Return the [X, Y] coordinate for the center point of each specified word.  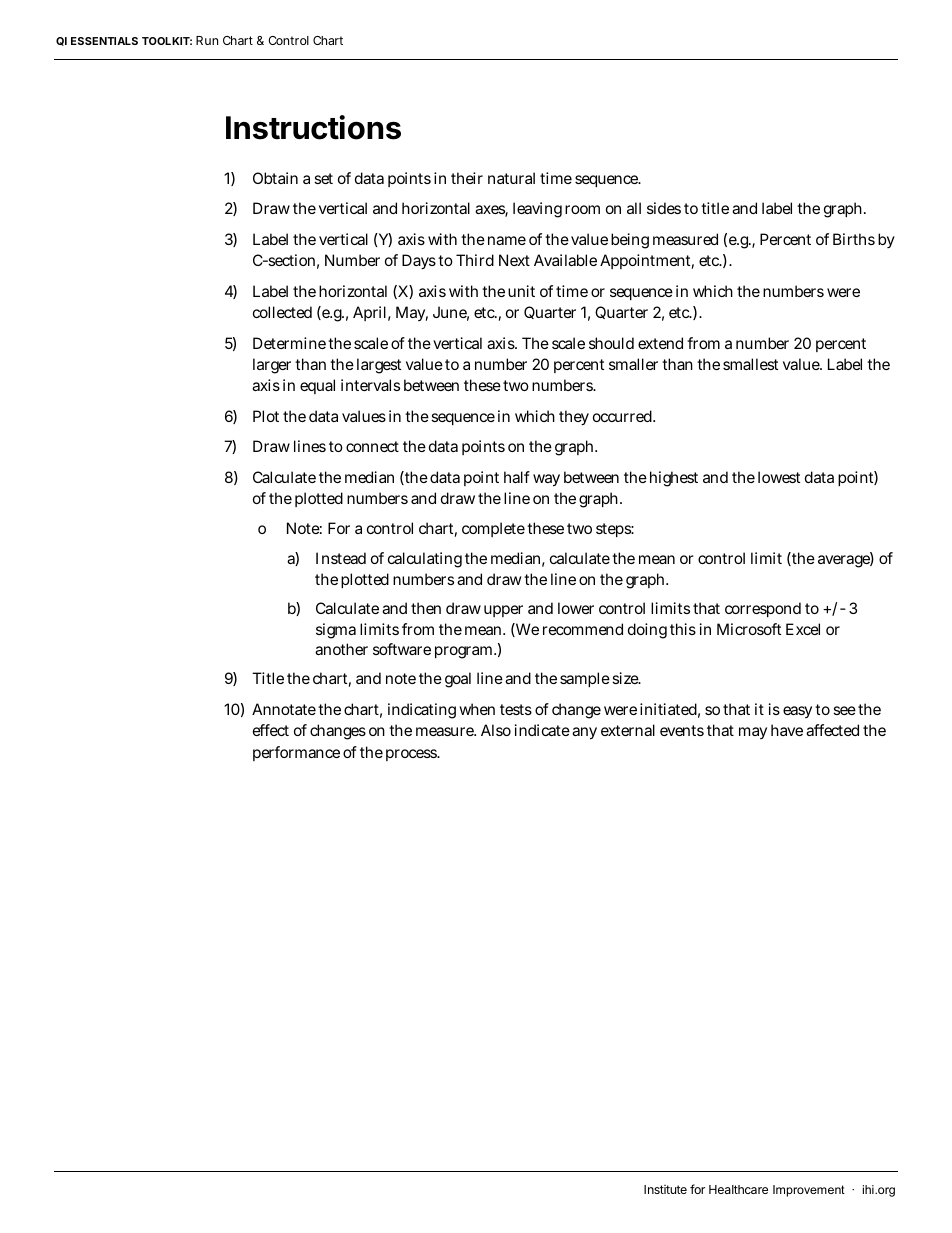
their [467, 178]
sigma [336, 631]
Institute [665, 1189]
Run [207, 40]
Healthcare [738, 1189]
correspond [763, 609]
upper [503, 611]
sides [664, 208]
